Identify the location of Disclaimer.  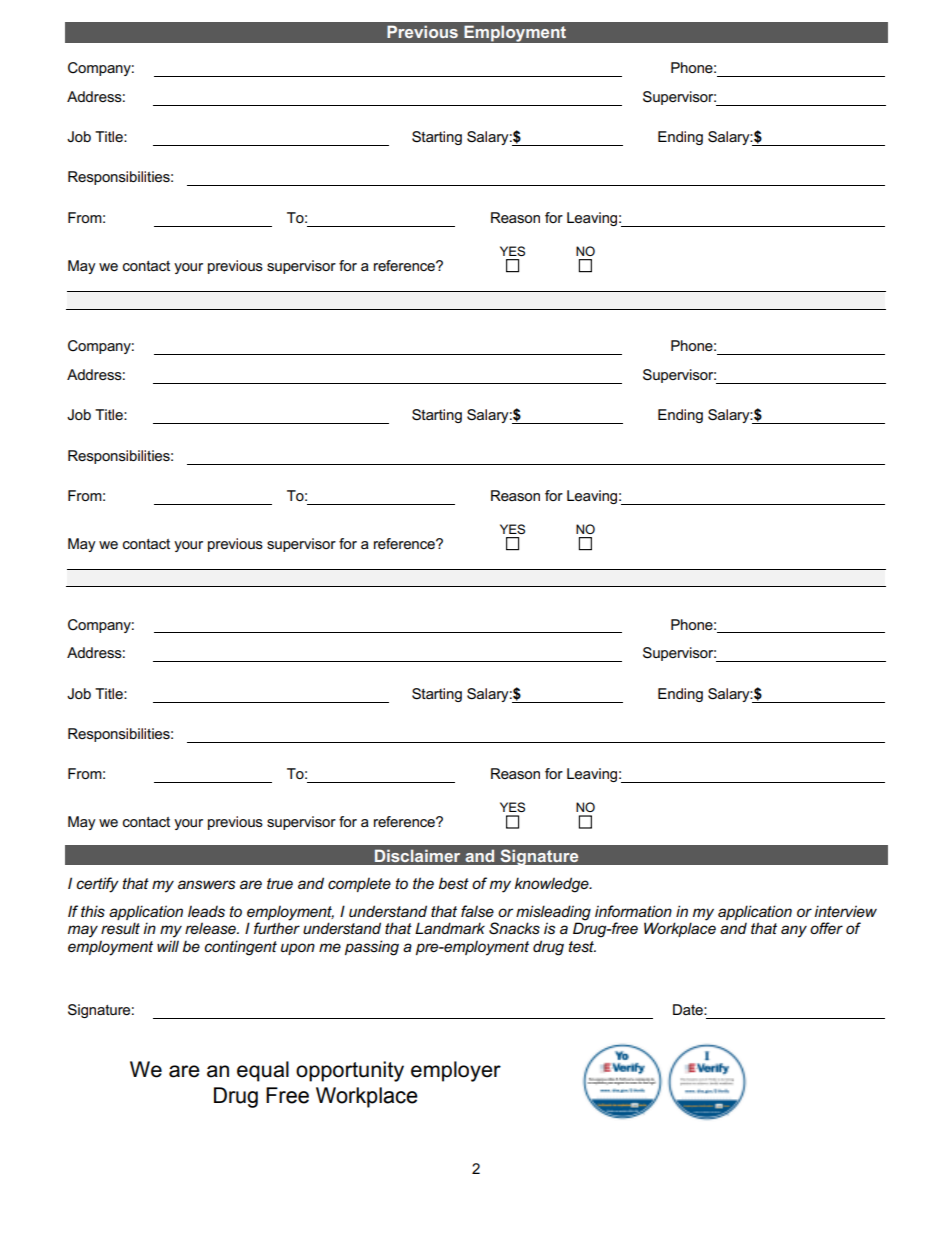
(417, 855).
